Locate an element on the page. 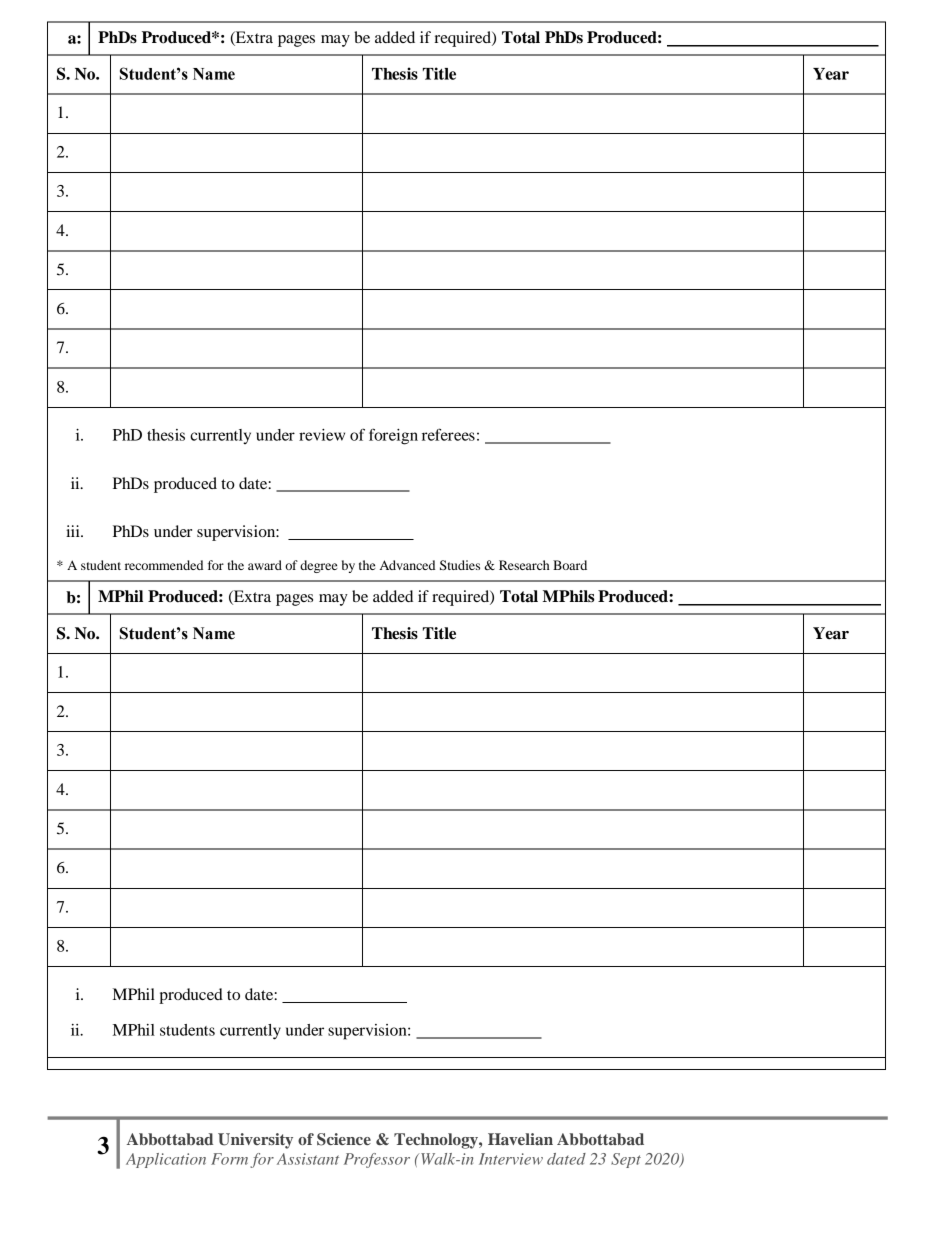  degree is located at coordinates (319, 566).
